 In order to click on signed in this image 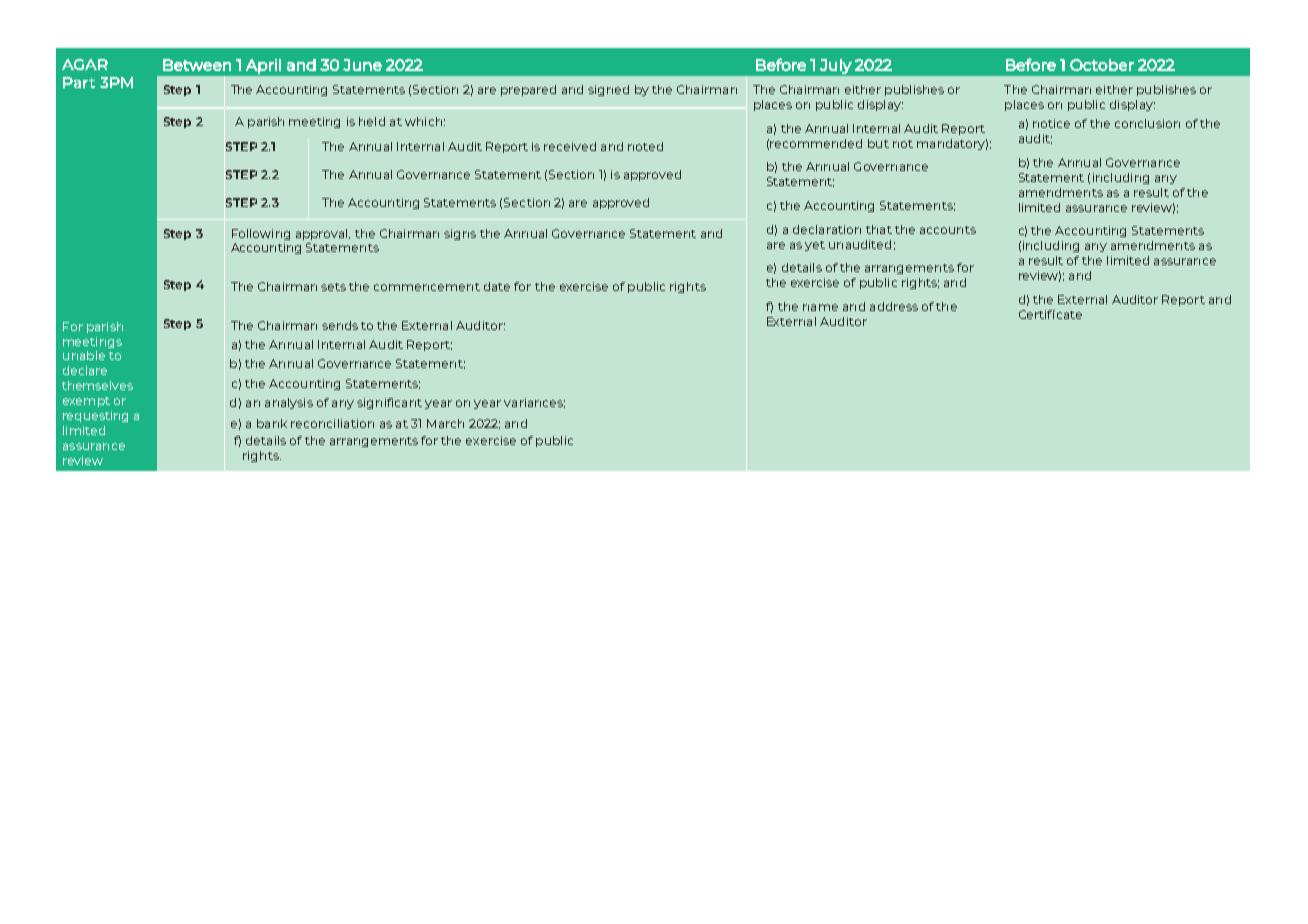, I will do `click(608, 90)`.
